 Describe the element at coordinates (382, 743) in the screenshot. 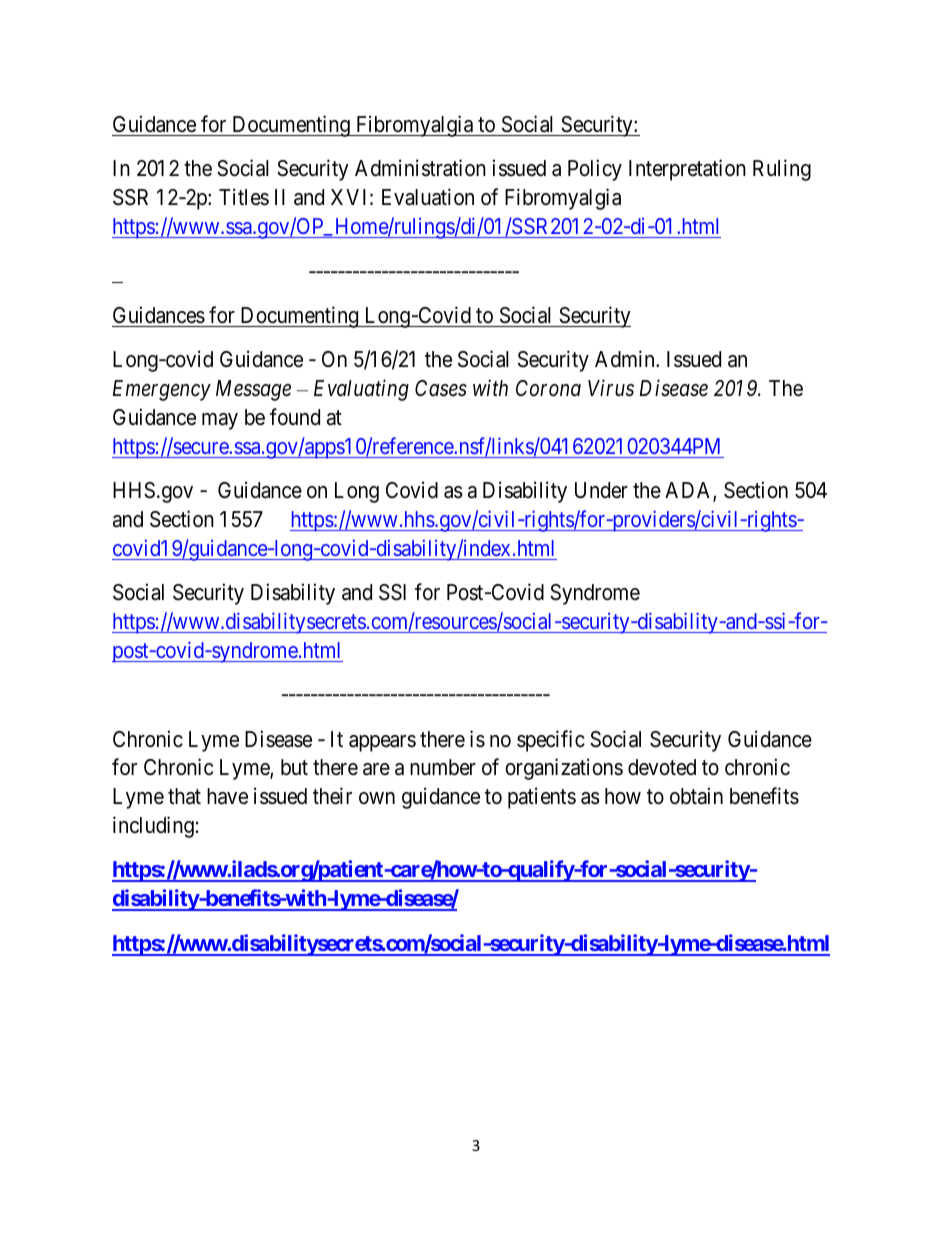

I see `appears` at that location.
